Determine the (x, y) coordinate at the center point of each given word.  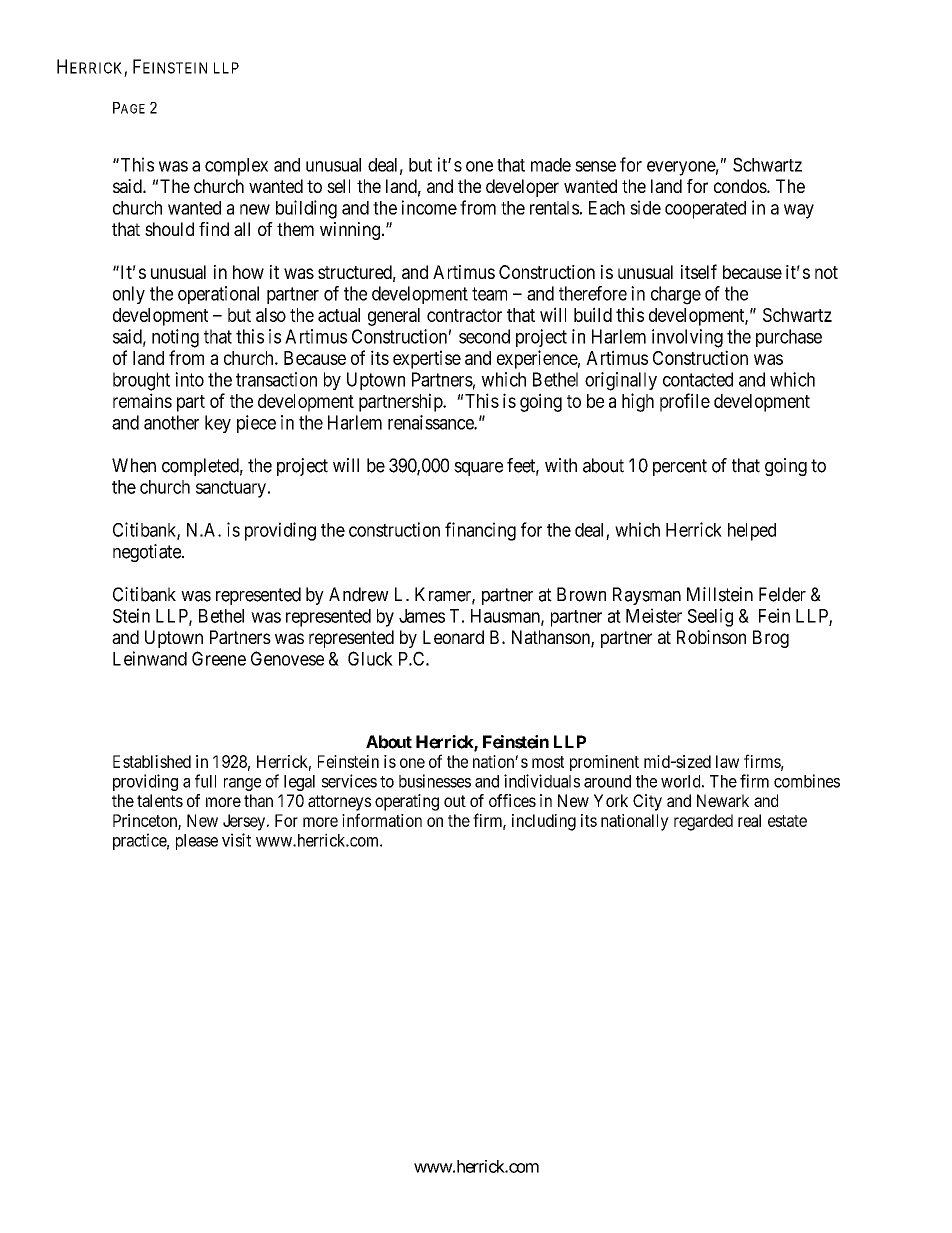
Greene (219, 658)
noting (175, 338)
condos (741, 186)
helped (752, 532)
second (484, 336)
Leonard (453, 637)
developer (522, 188)
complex (236, 167)
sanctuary (232, 489)
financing (480, 531)
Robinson (711, 637)
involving (687, 338)
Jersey (245, 822)
